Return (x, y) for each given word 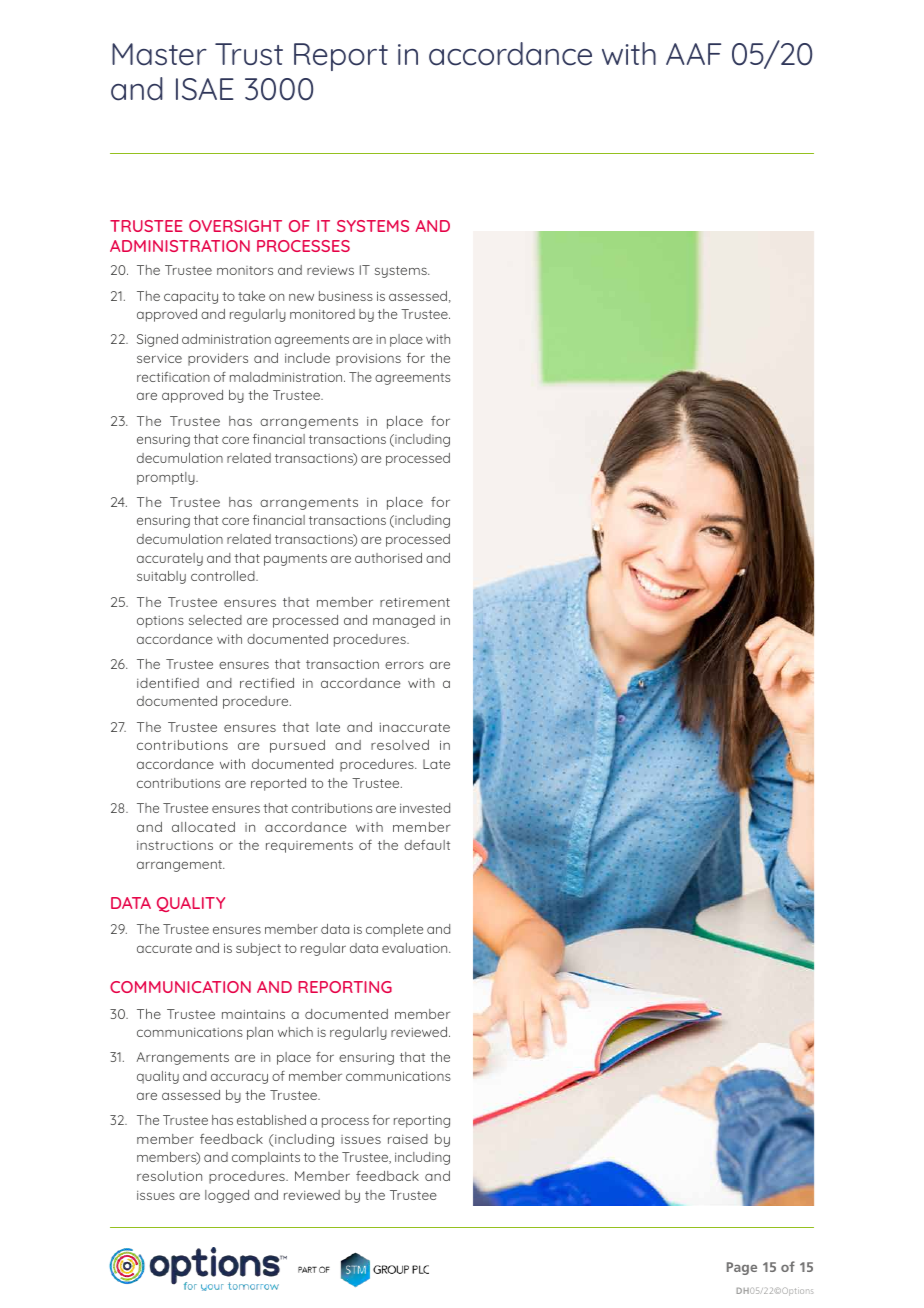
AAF (693, 54)
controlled (224, 576)
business (346, 296)
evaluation (416, 948)
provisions (368, 359)
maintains (253, 1014)
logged (227, 1196)
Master (159, 54)
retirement (415, 602)
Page (742, 1268)
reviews (330, 270)
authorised (388, 558)
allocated (203, 827)
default (427, 845)
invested (425, 808)
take (251, 296)
